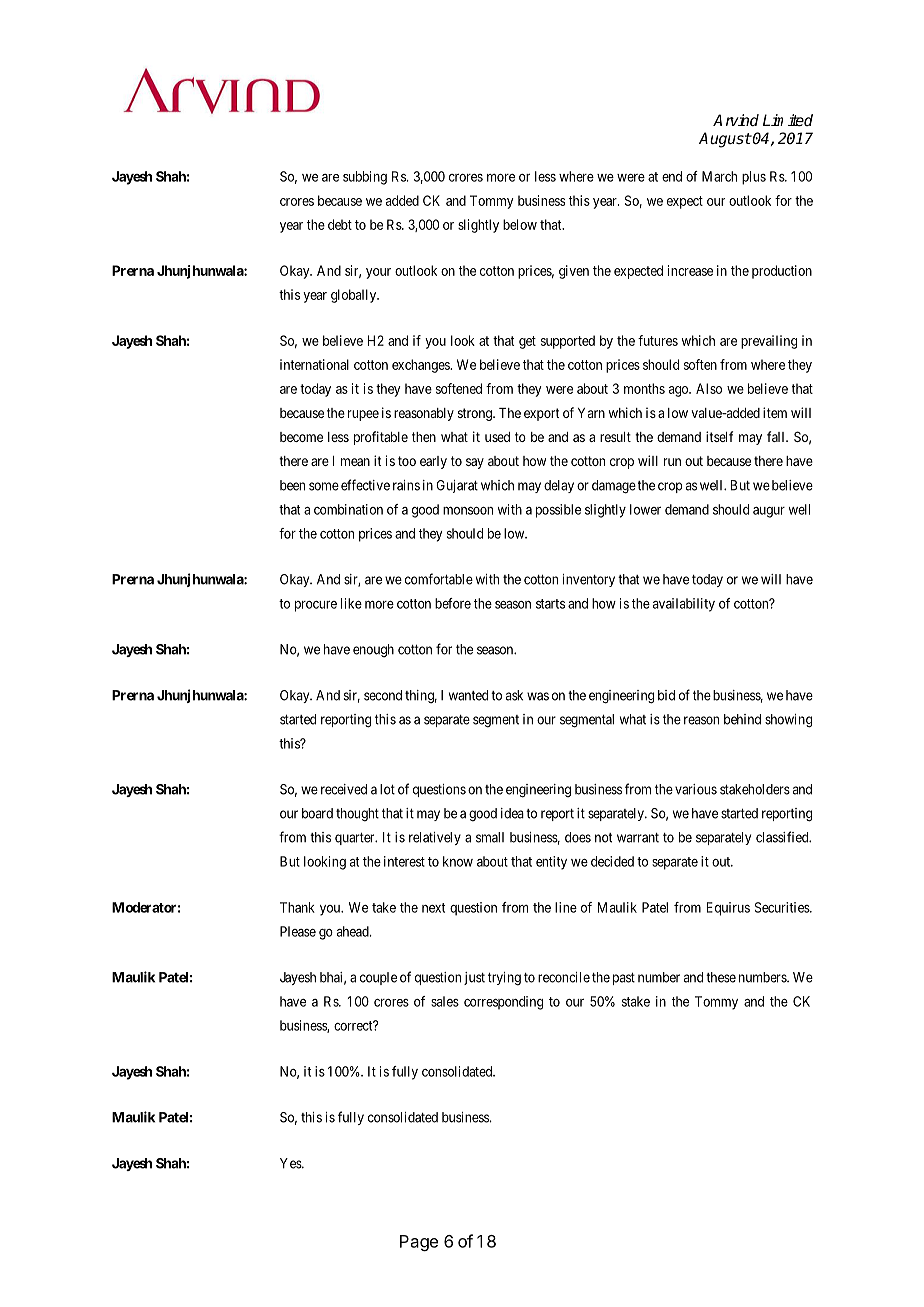  Describe the element at coordinates (419, 1243) in the image. I see `Page` at that location.
